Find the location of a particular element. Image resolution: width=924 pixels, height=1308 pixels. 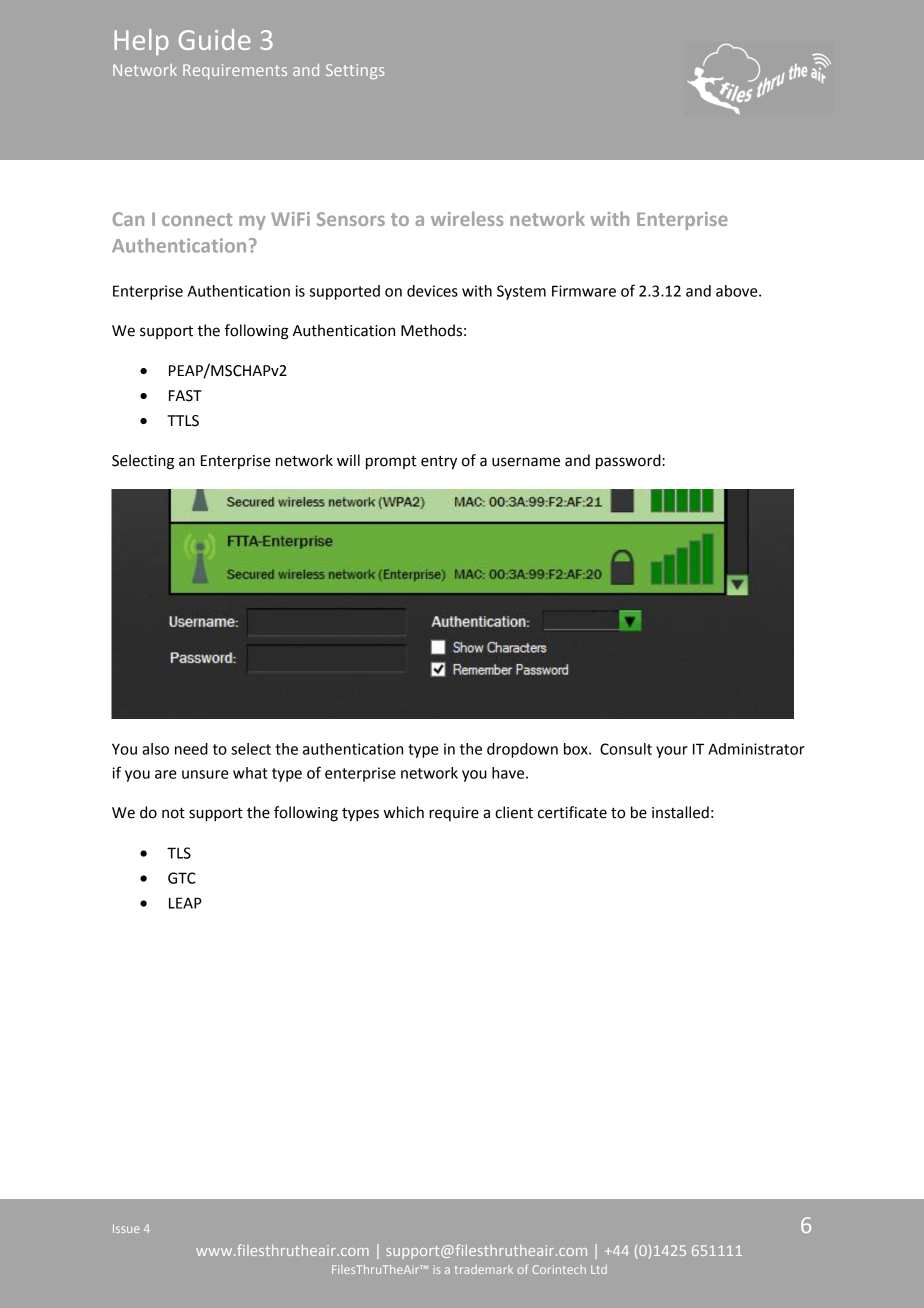

your is located at coordinates (672, 752).
